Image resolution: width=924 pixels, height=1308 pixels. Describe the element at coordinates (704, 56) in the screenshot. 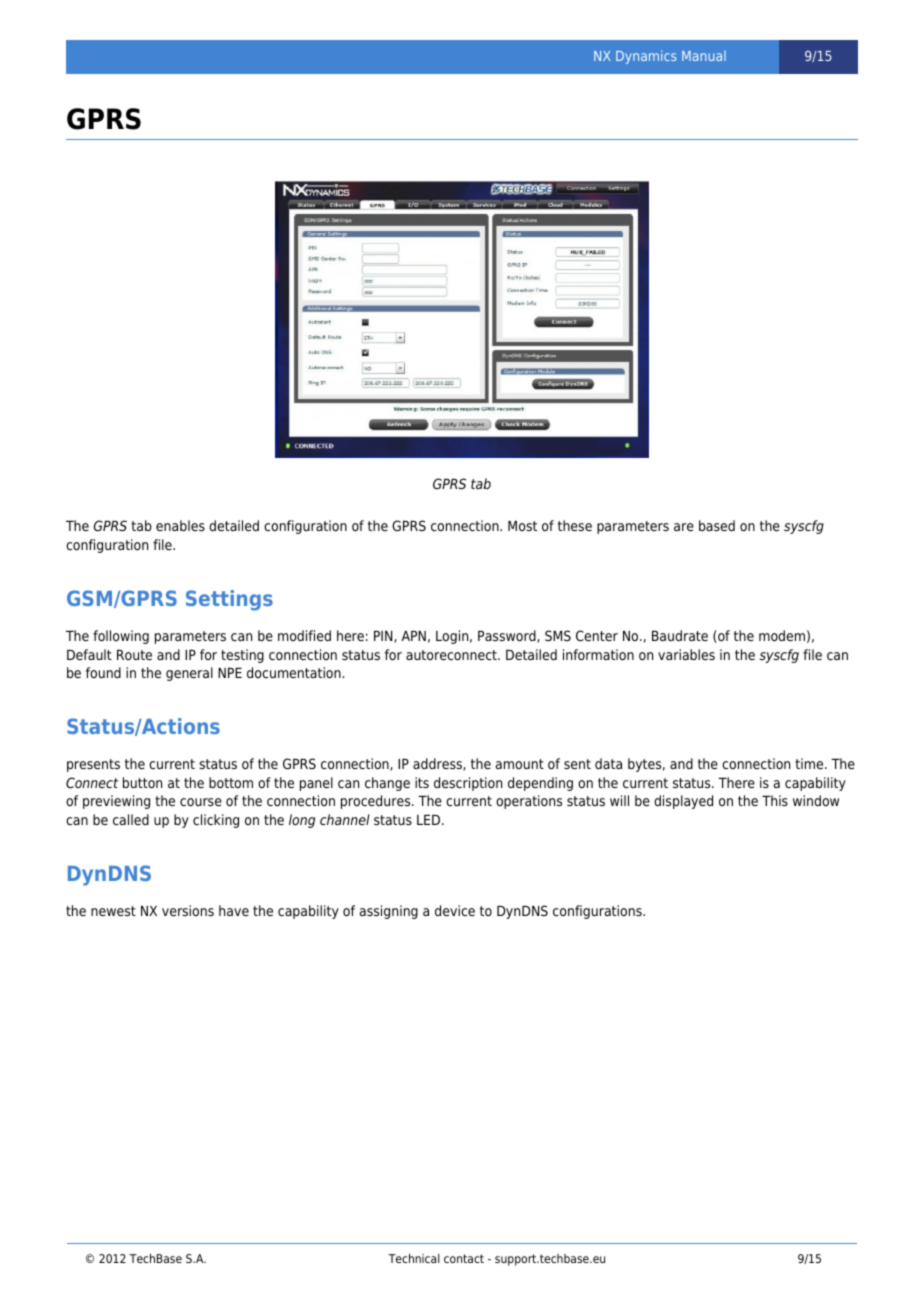

I see `Manual` at that location.
